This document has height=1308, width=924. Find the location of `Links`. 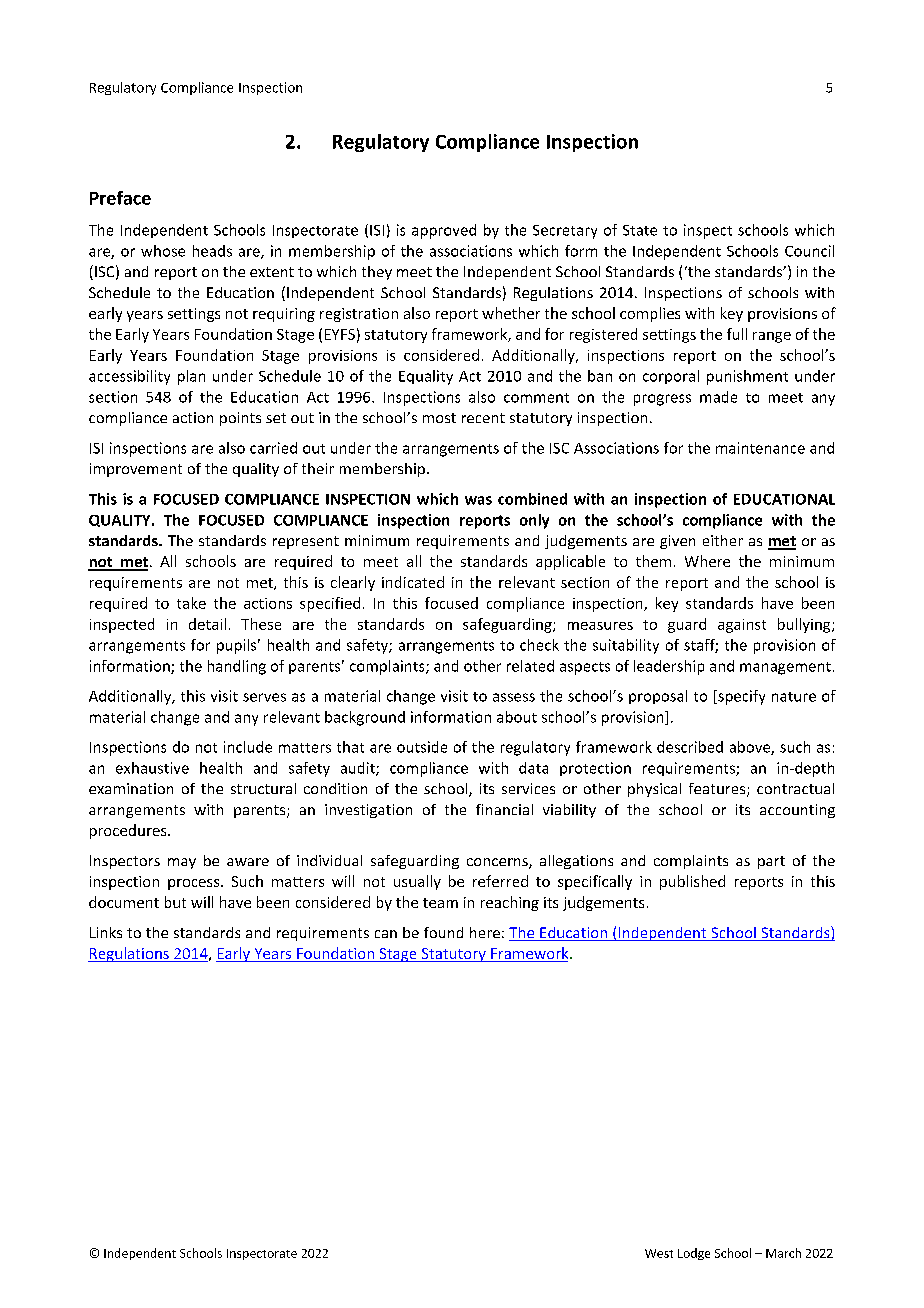

Links is located at coordinates (106, 932).
